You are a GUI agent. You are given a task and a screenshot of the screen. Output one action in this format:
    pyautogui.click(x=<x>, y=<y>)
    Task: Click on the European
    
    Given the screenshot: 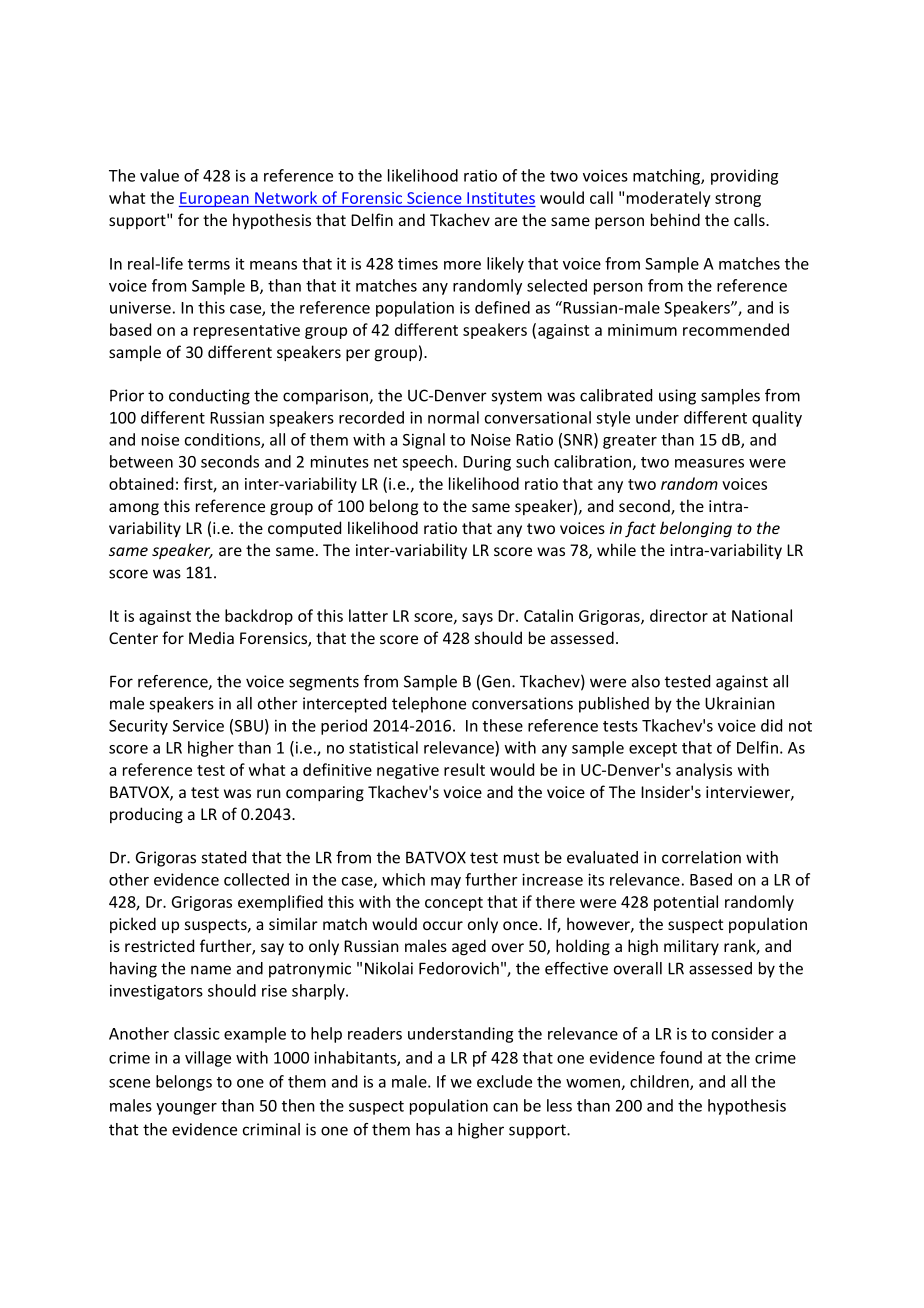 What is the action you would take?
    pyautogui.click(x=215, y=199)
